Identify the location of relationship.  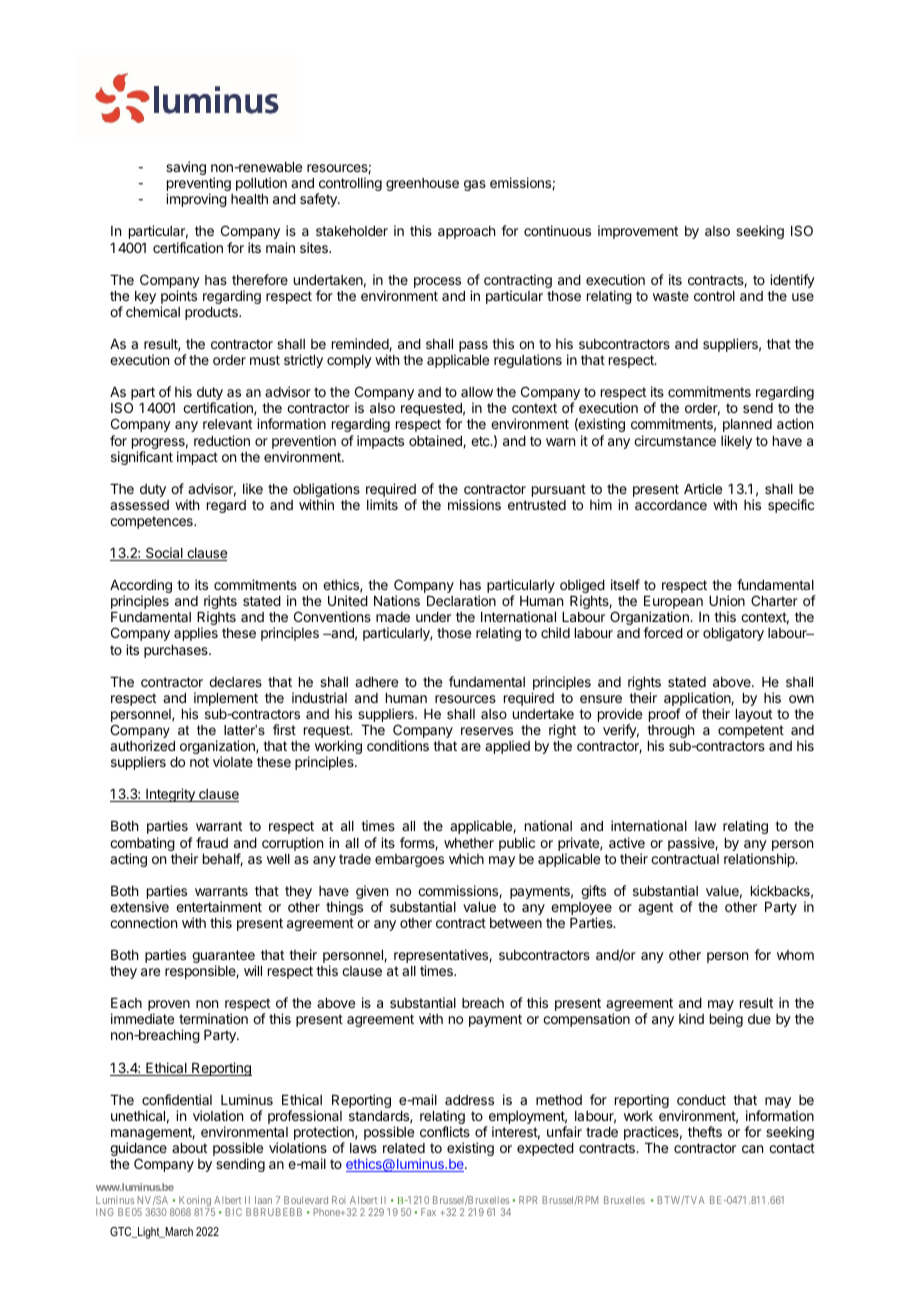
(760, 860).
